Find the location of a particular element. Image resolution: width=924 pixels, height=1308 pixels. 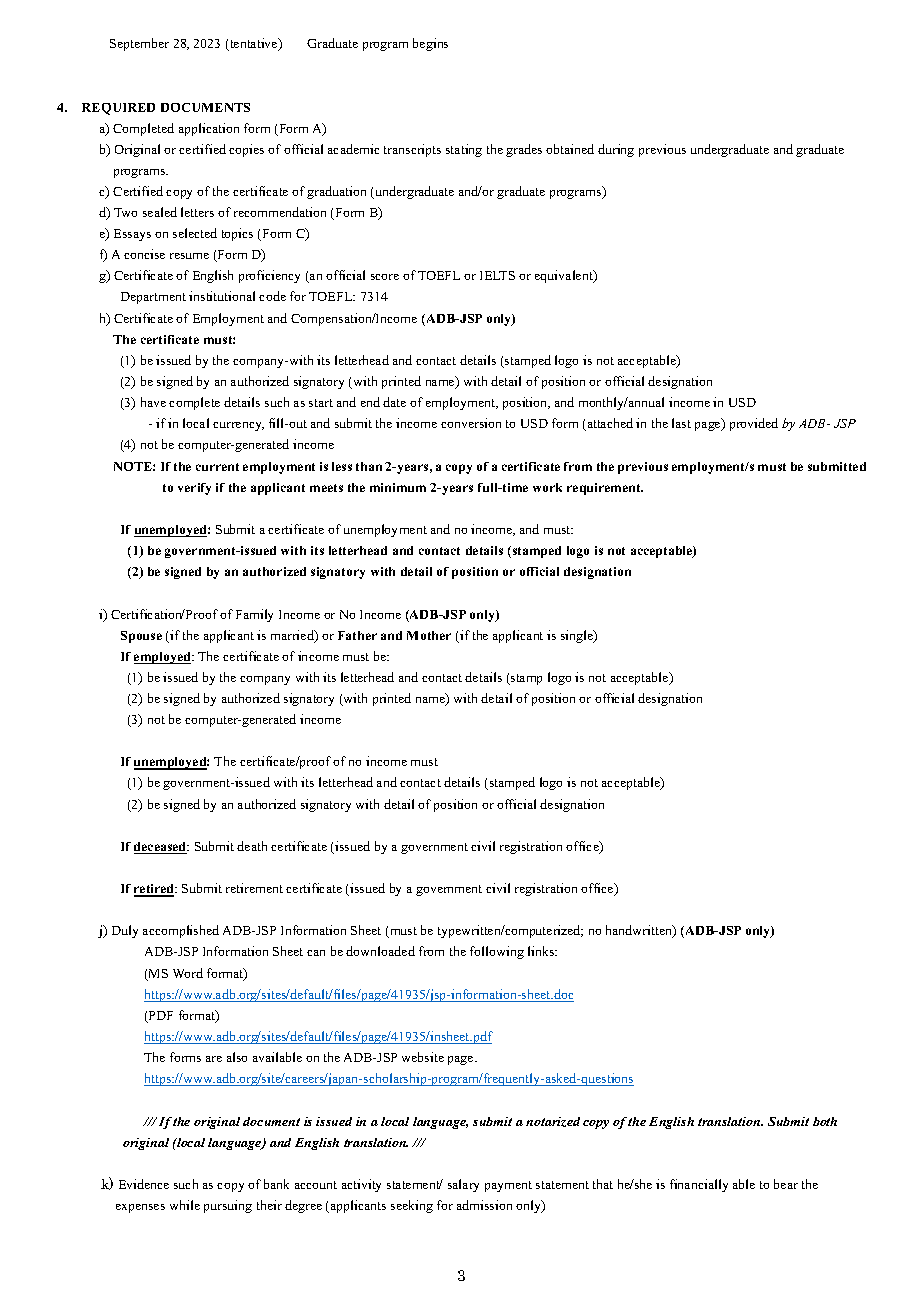

links is located at coordinates (542, 951).
